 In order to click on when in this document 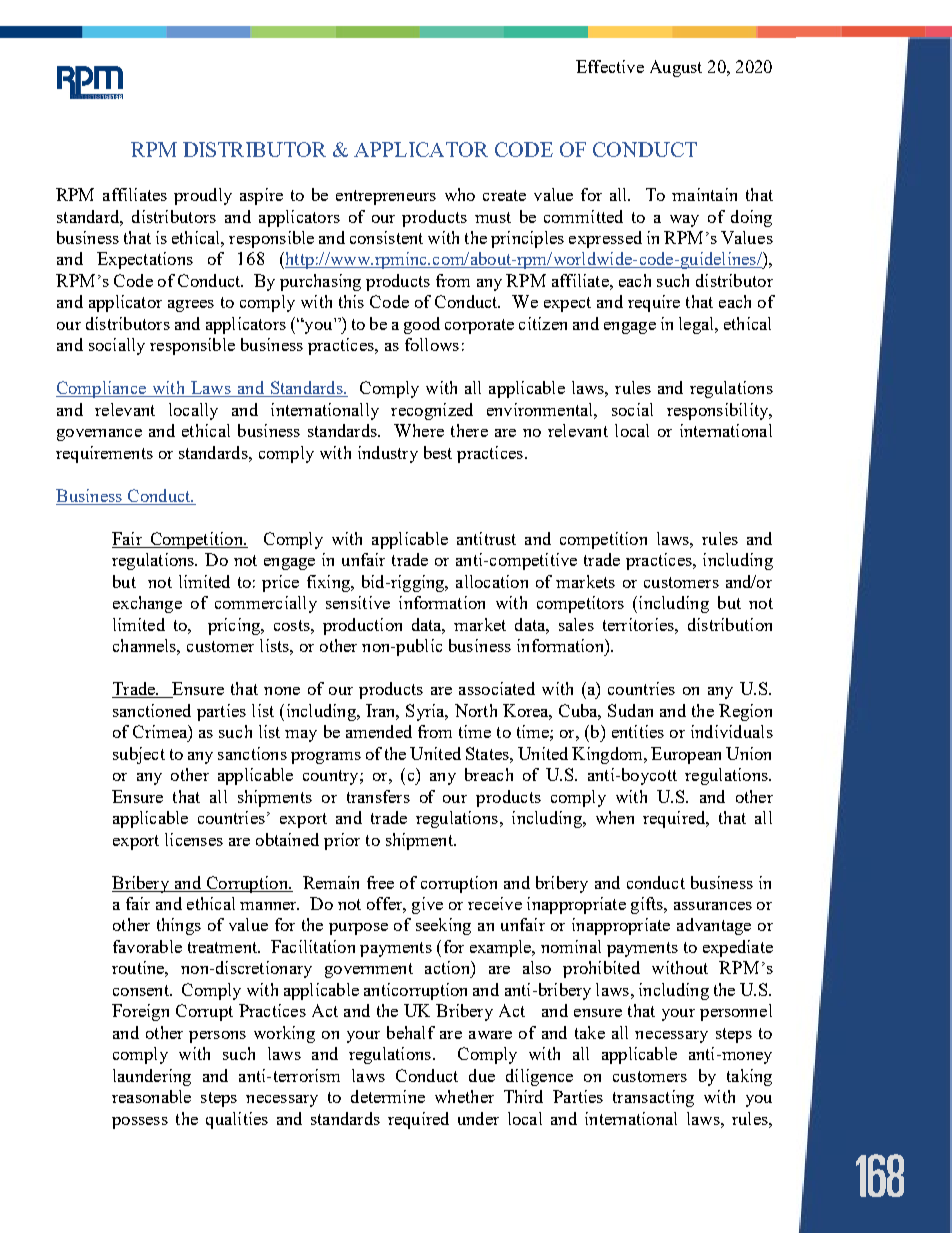, I will do `click(615, 817)`.
